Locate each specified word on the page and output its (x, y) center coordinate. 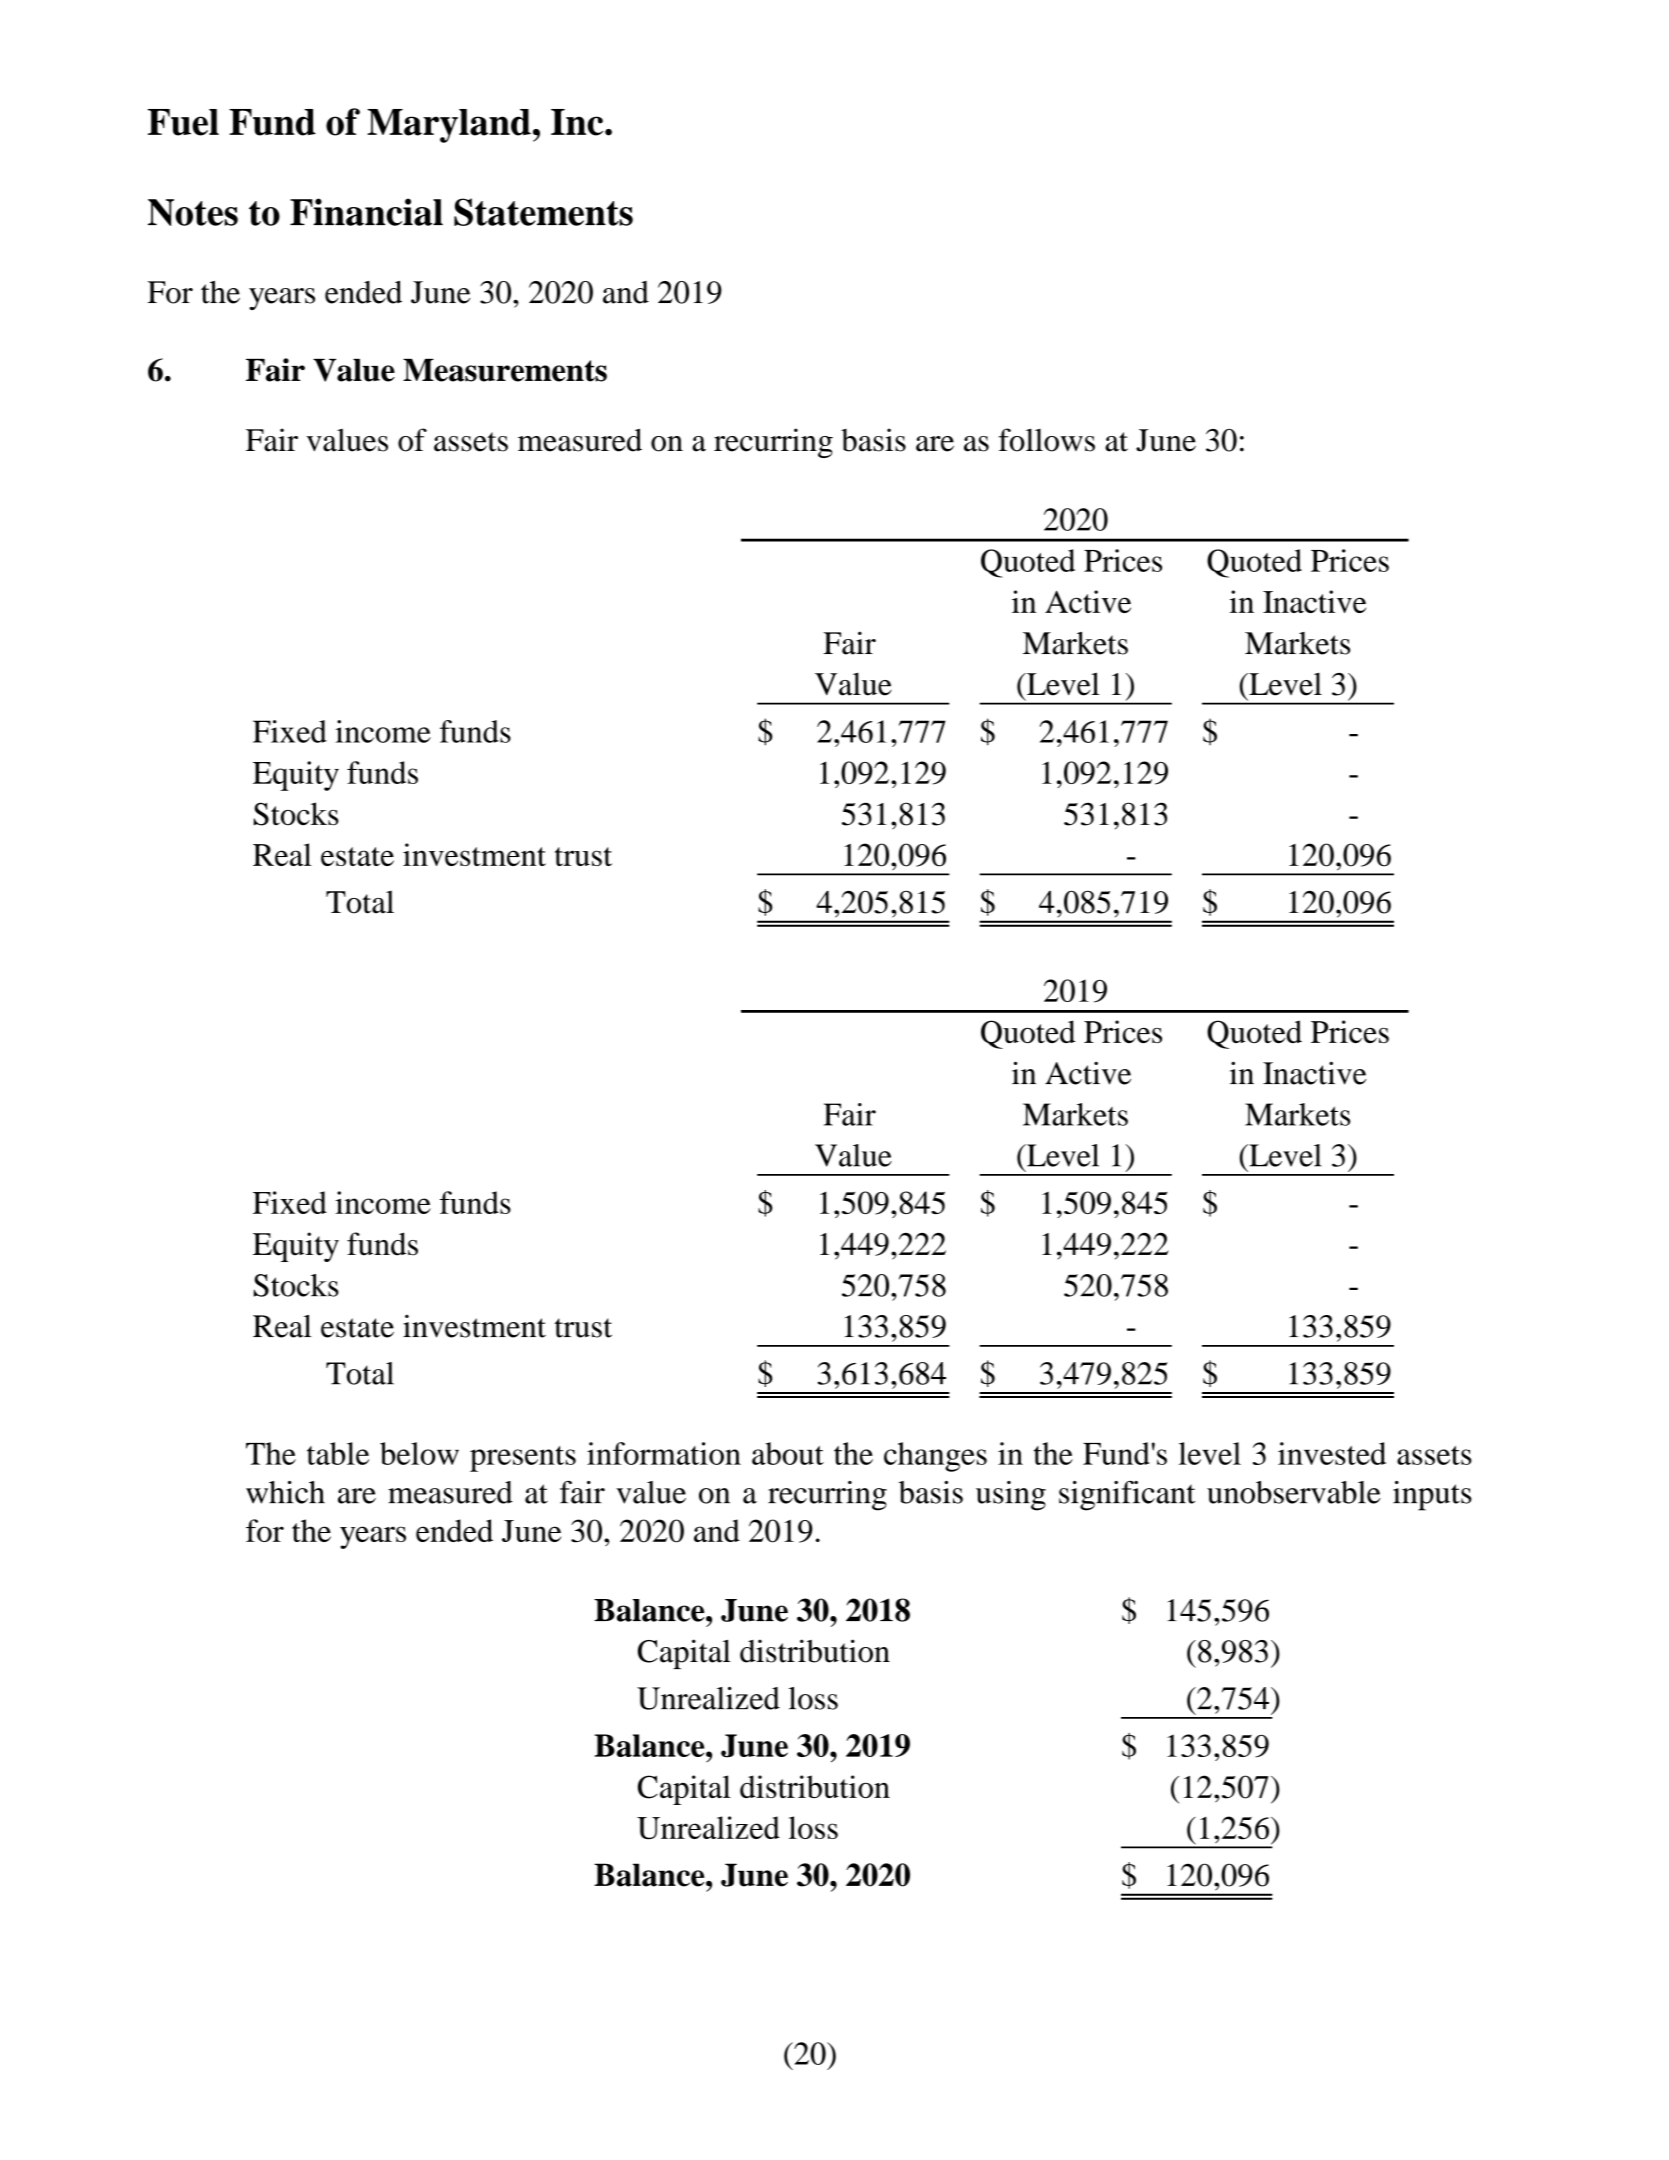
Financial (366, 212)
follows (1047, 440)
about (788, 1453)
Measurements (505, 370)
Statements (543, 212)
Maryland (449, 126)
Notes (193, 212)
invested (1332, 1453)
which (285, 1492)
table (338, 1453)
